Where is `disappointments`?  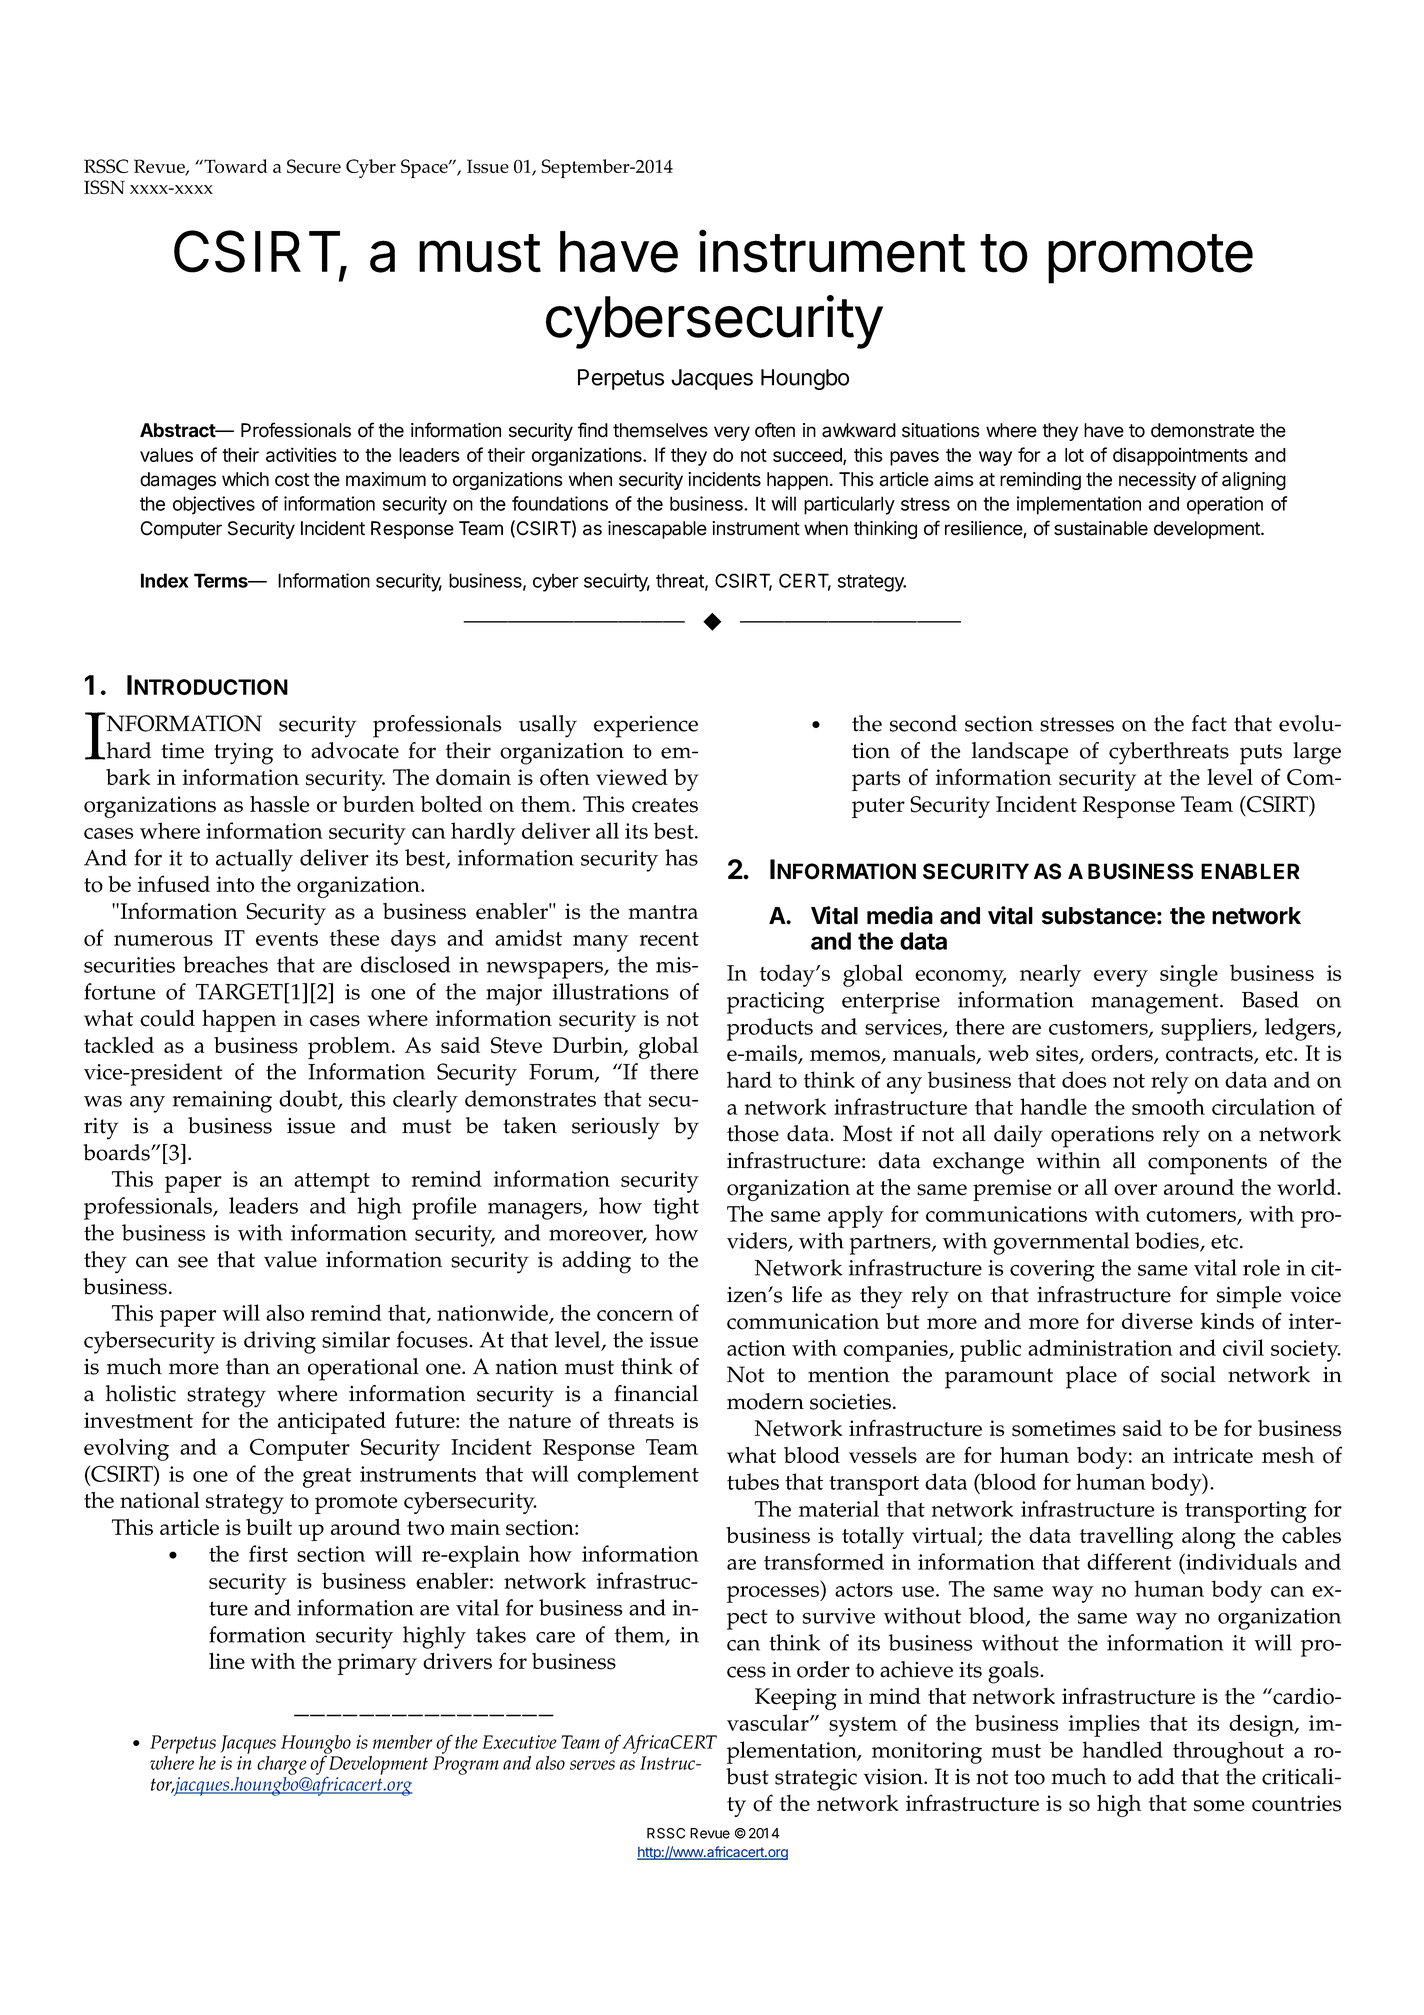
disappointments is located at coordinates (1180, 456).
